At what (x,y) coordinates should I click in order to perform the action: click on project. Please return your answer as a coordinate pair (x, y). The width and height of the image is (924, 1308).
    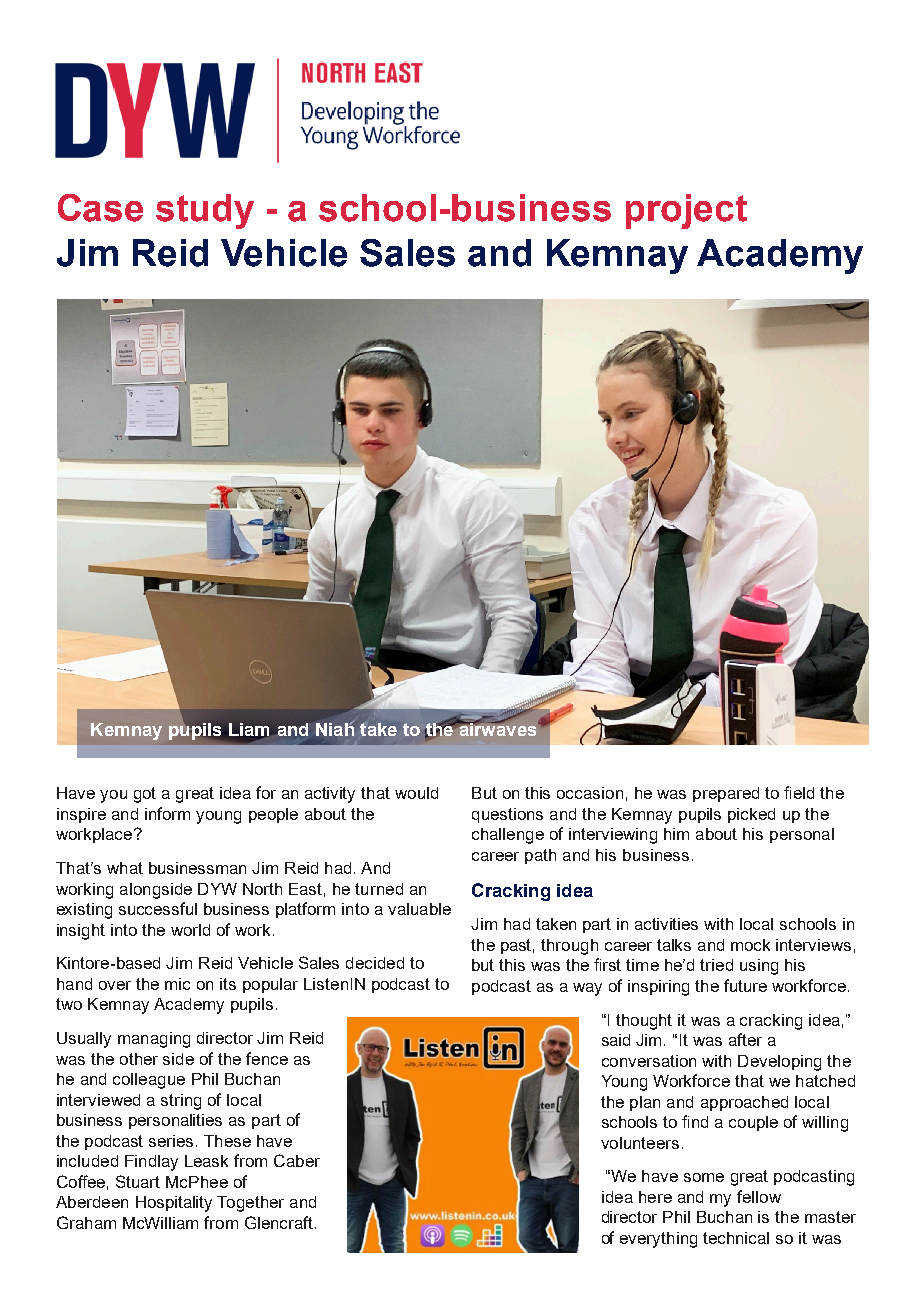
    Looking at the image, I should click on (686, 211).
